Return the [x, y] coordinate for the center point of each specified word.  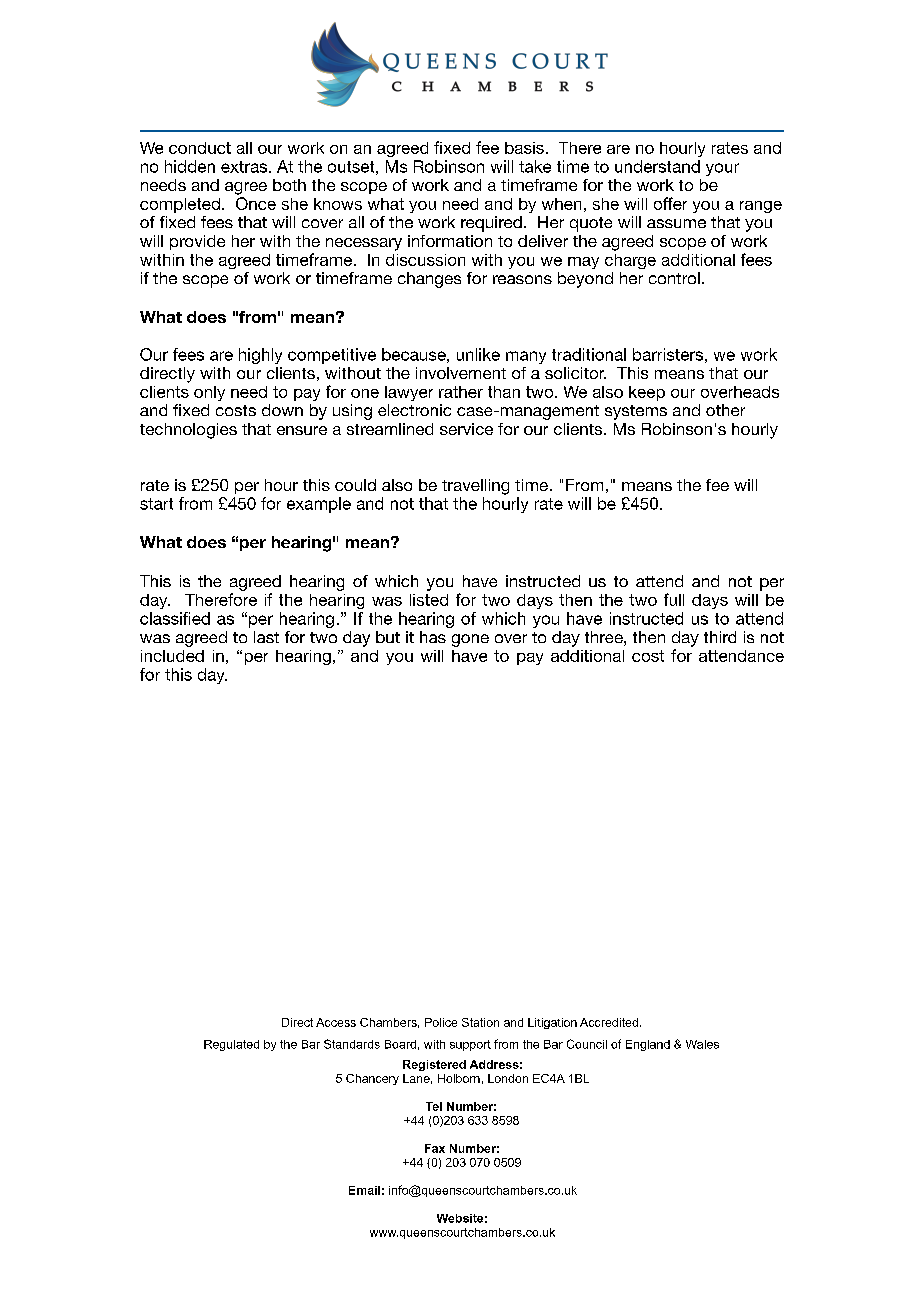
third [720, 637]
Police [441, 1022]
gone [470, 640]
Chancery [372, 1079]
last [266, 637]
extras [245, 167]
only [209, 393]
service [466, 429]
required [491, 224]
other [725, 410]
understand [657, 166]
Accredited [609, 1022]
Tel [434, 1106]
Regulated [231, 1045]
